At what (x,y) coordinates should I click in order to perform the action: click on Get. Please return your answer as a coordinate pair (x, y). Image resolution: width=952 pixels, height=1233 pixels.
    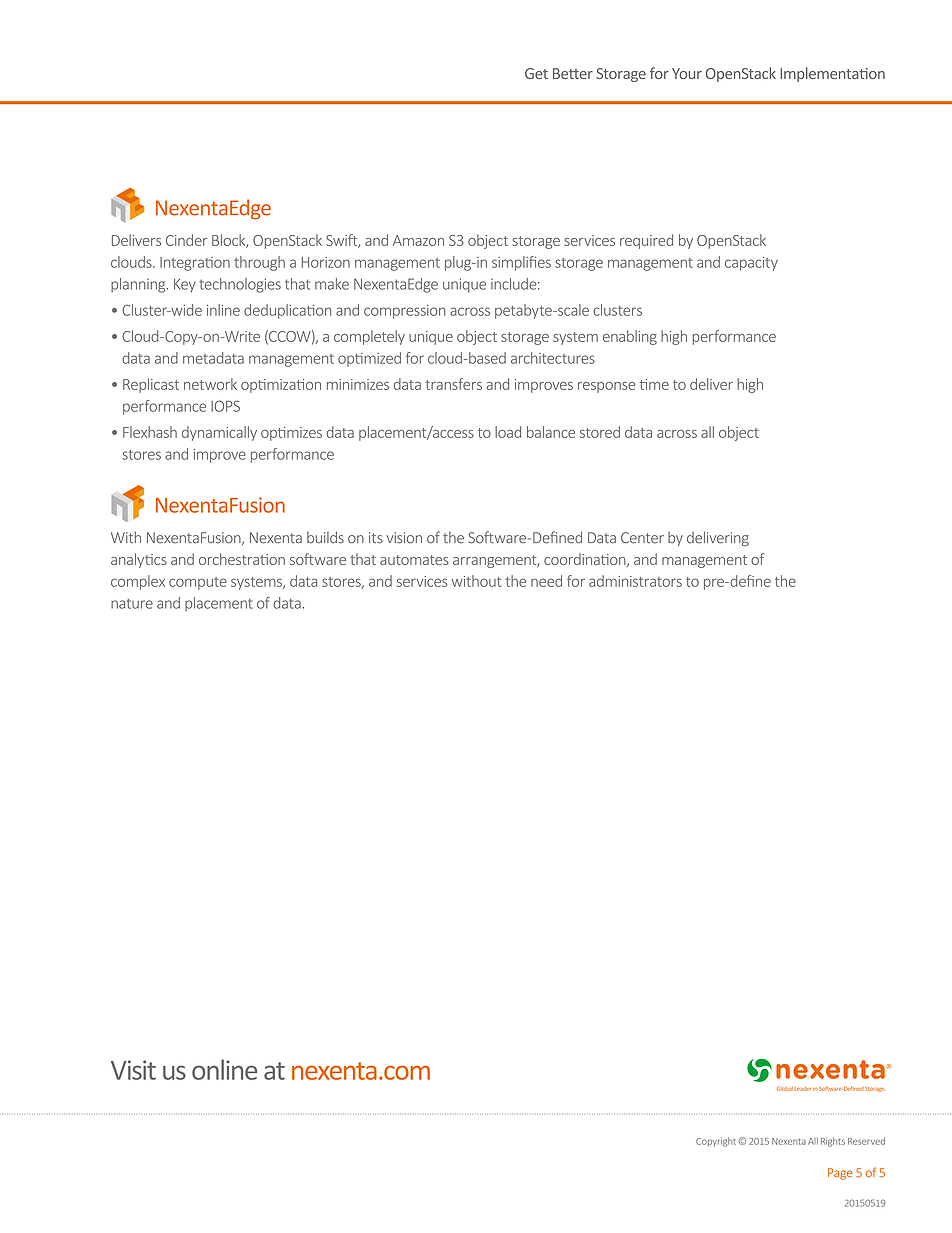
    Looking at the image, I should click on (536, 73).
